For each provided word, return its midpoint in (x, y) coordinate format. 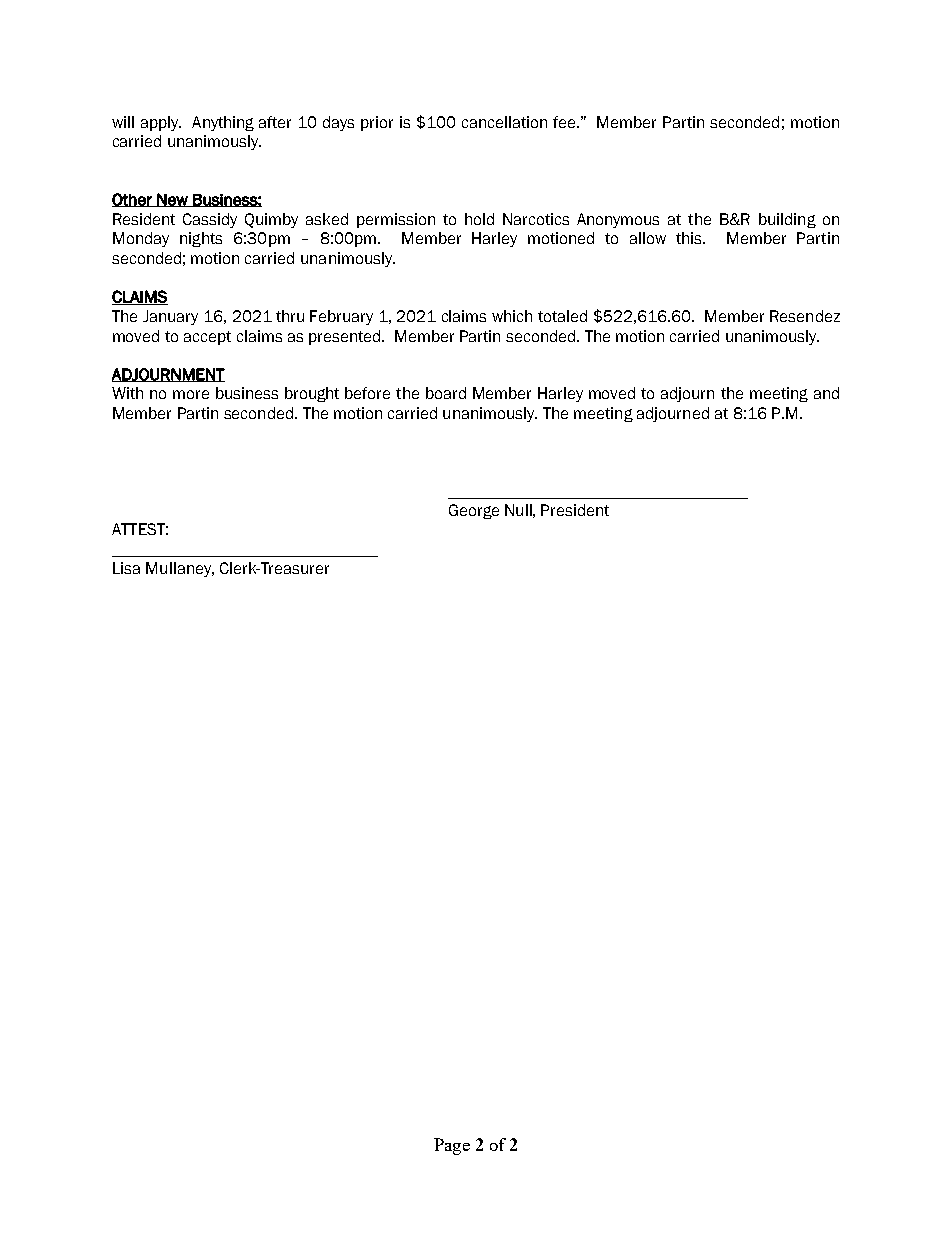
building (787, 220)
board (446, 393)
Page (452, 1146)
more (191, 394)
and (826, 393)
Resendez (805, 316)
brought (312, 394)
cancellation (504, 122)
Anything (223, 123)
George (474, 511)
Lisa (126, 568)
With (127, 393)
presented (346, 337)
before (367, 393)
